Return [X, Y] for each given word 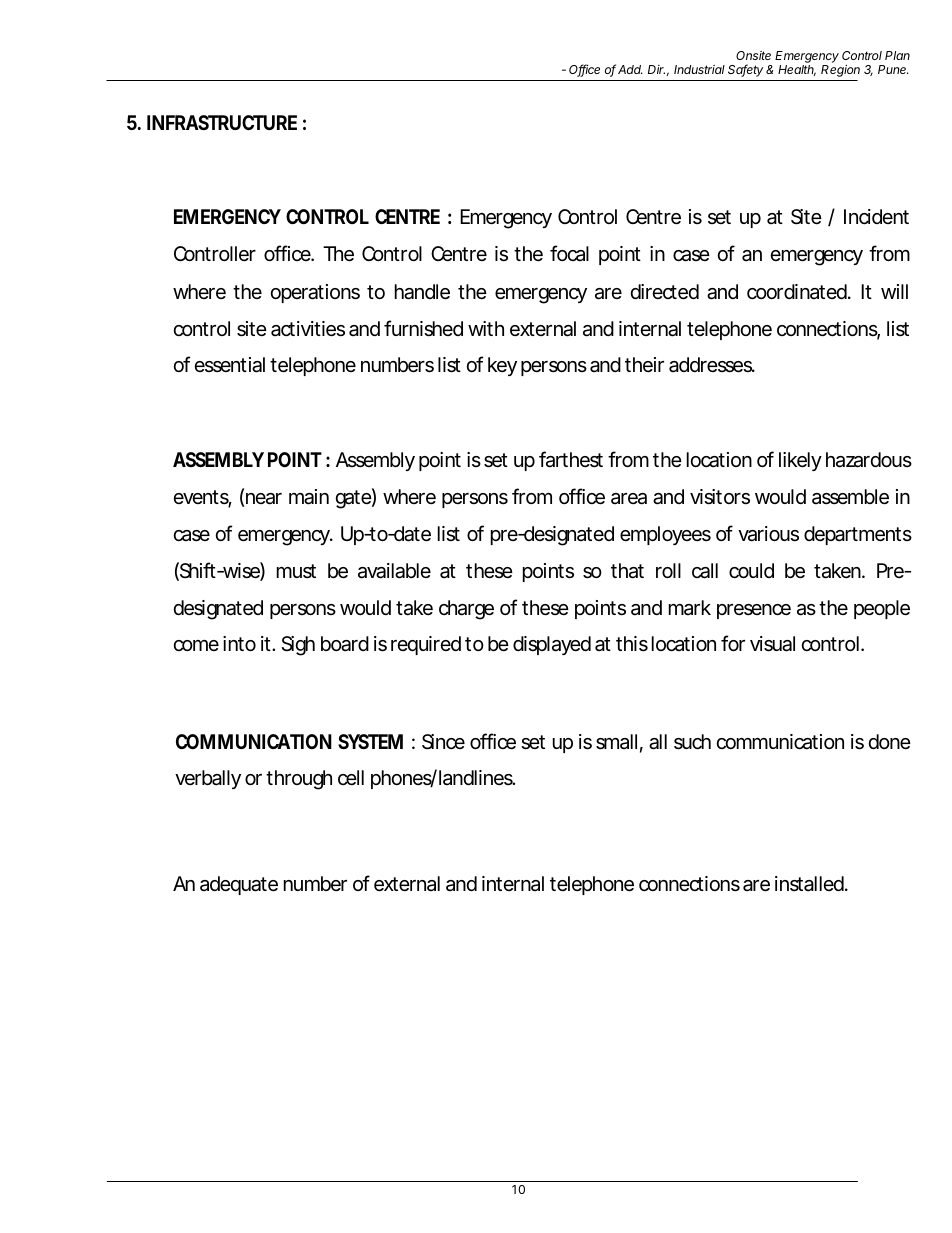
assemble [850, 497]
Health [797, 70]
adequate [239, 885]
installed [811, 884]
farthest [571, 459]
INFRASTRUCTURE [222, 122]
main [309, 497]
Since [443, 742]
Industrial [699, 69]
